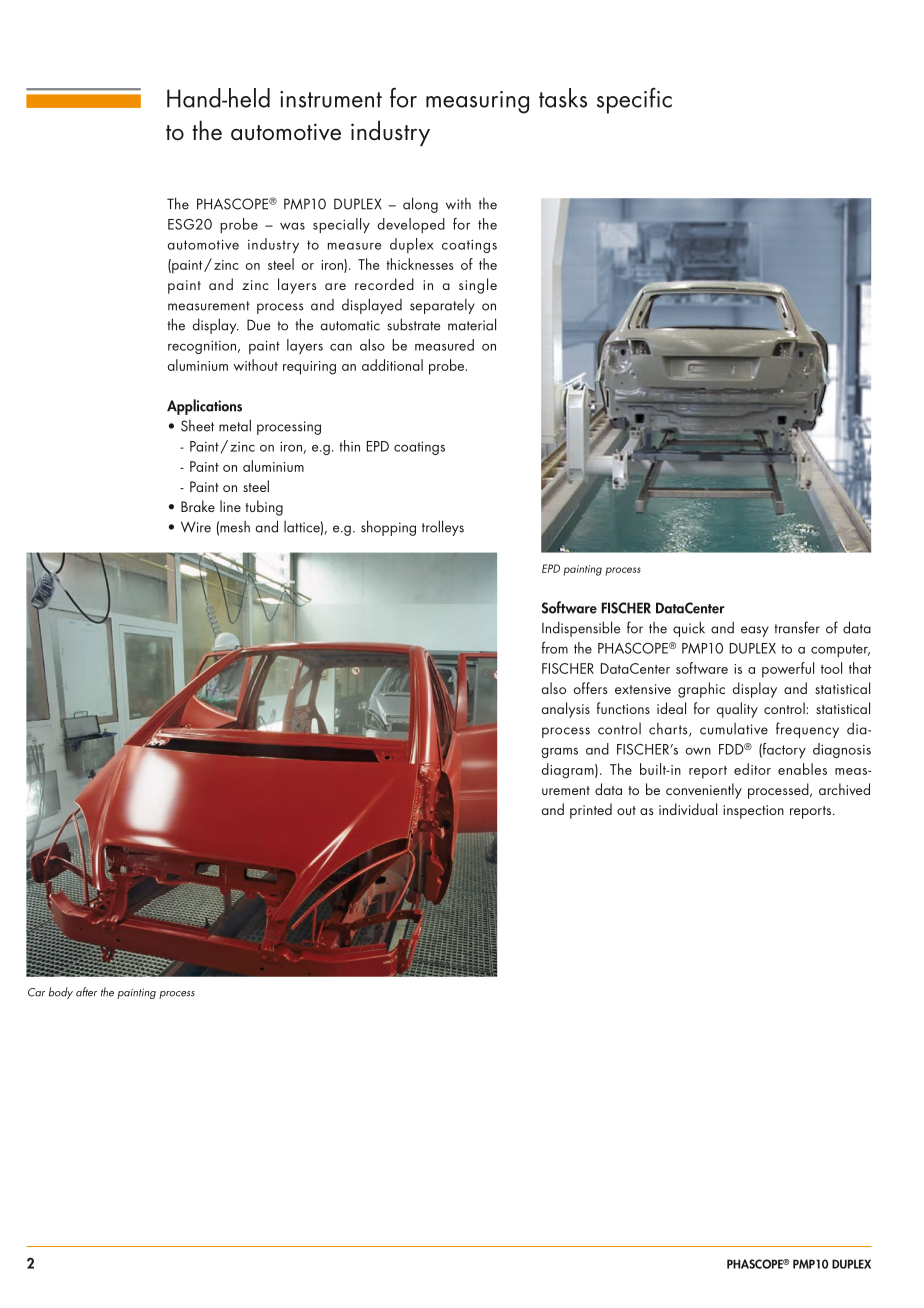 The height and width of the screenshot is (1308, 924). Describe the element at coordinates (566, 710) in the screenshot. I see `analysis` at that location.
